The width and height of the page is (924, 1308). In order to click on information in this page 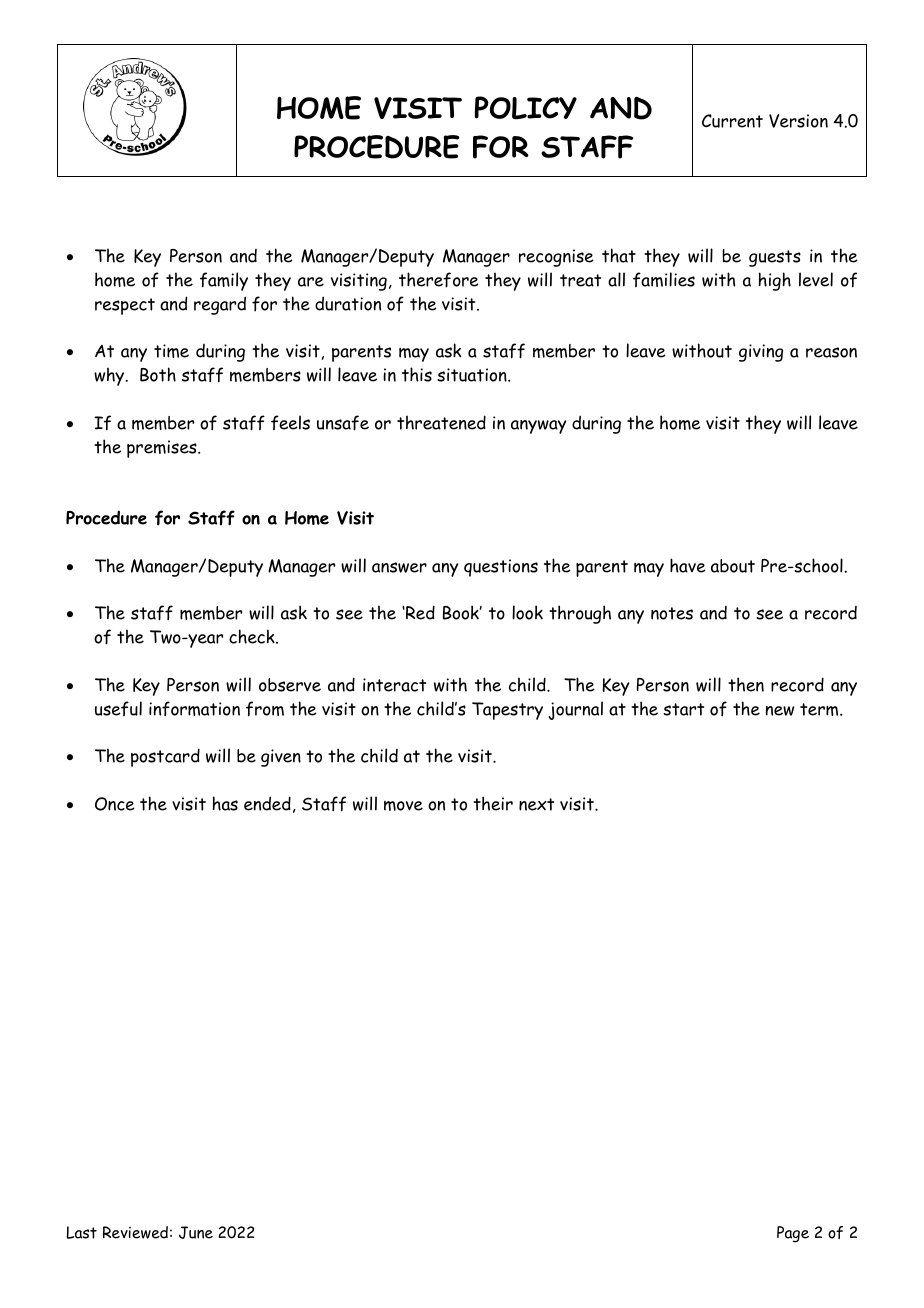, I will do `click(194, 709)`.
